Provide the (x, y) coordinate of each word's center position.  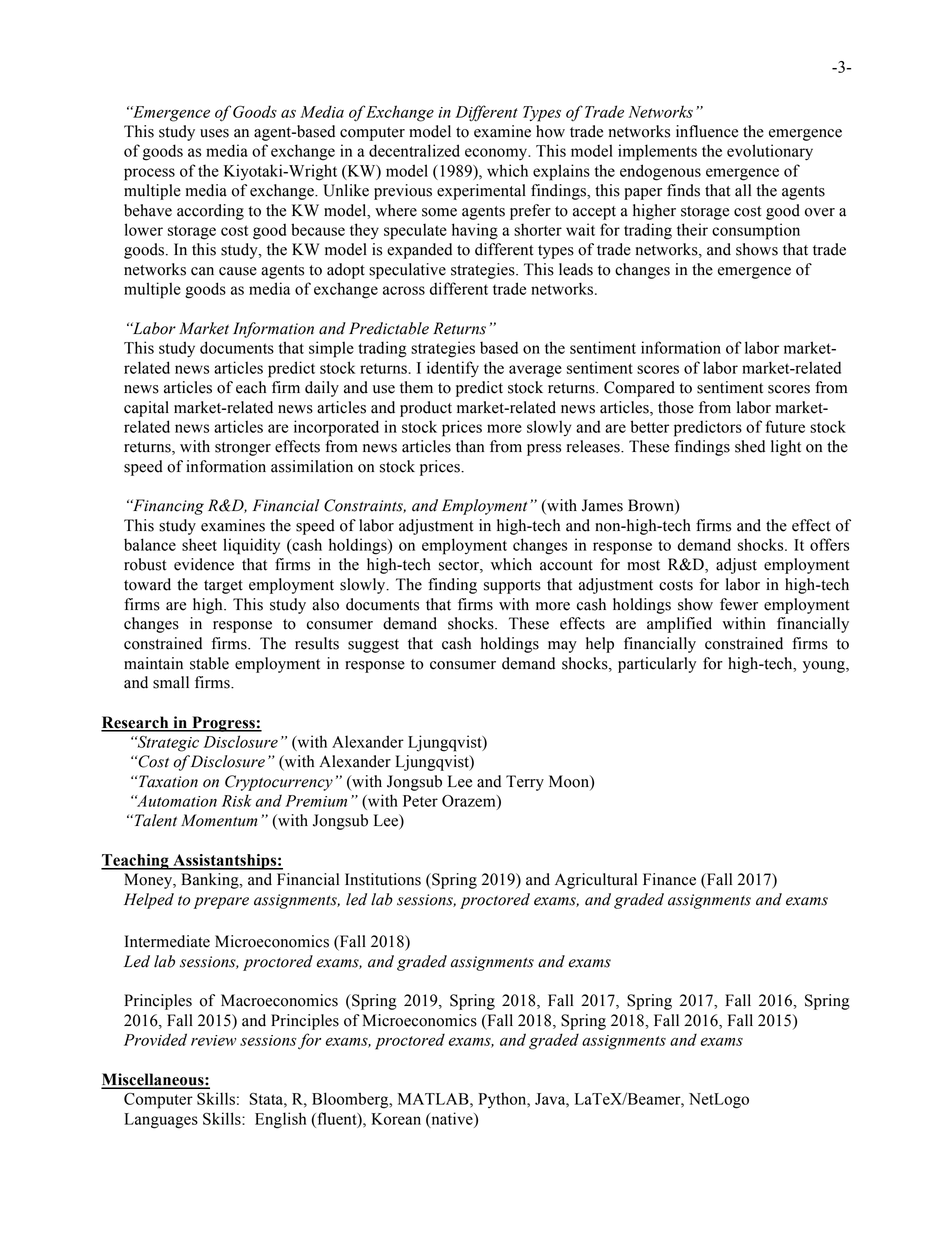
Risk (237, 800)
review (213, 1040)
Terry (525, 783)
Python (504, 1100)
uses (214, 133)
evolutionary (770, 152)
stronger (243, 449)
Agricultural (596, 881)
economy (497, 154)
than (470, 446)
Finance (669, 879)
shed (750, 446)
